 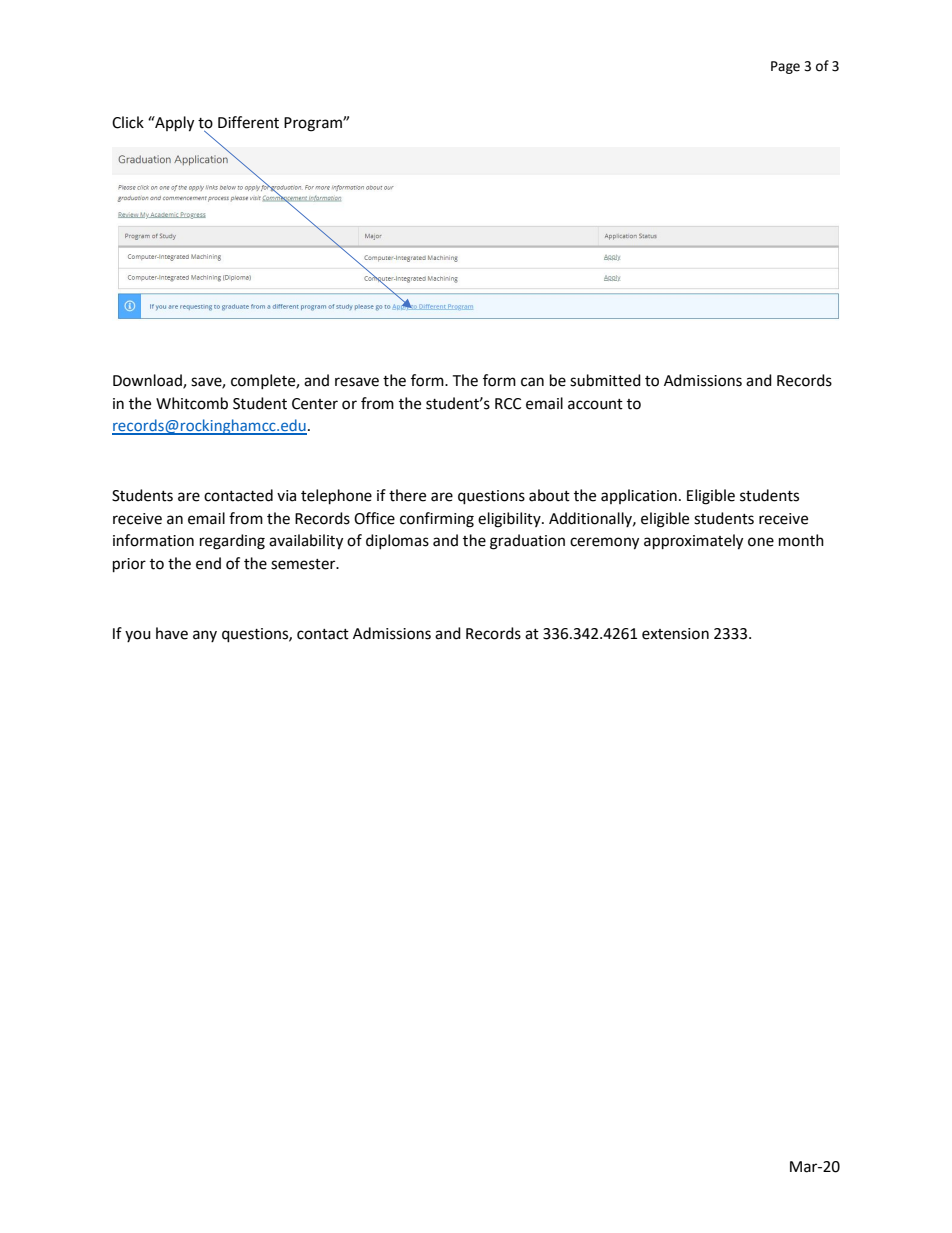 What do you see at coordinates (675, 634) in the document?
I see `extension` at bounding box center [675, 634].
